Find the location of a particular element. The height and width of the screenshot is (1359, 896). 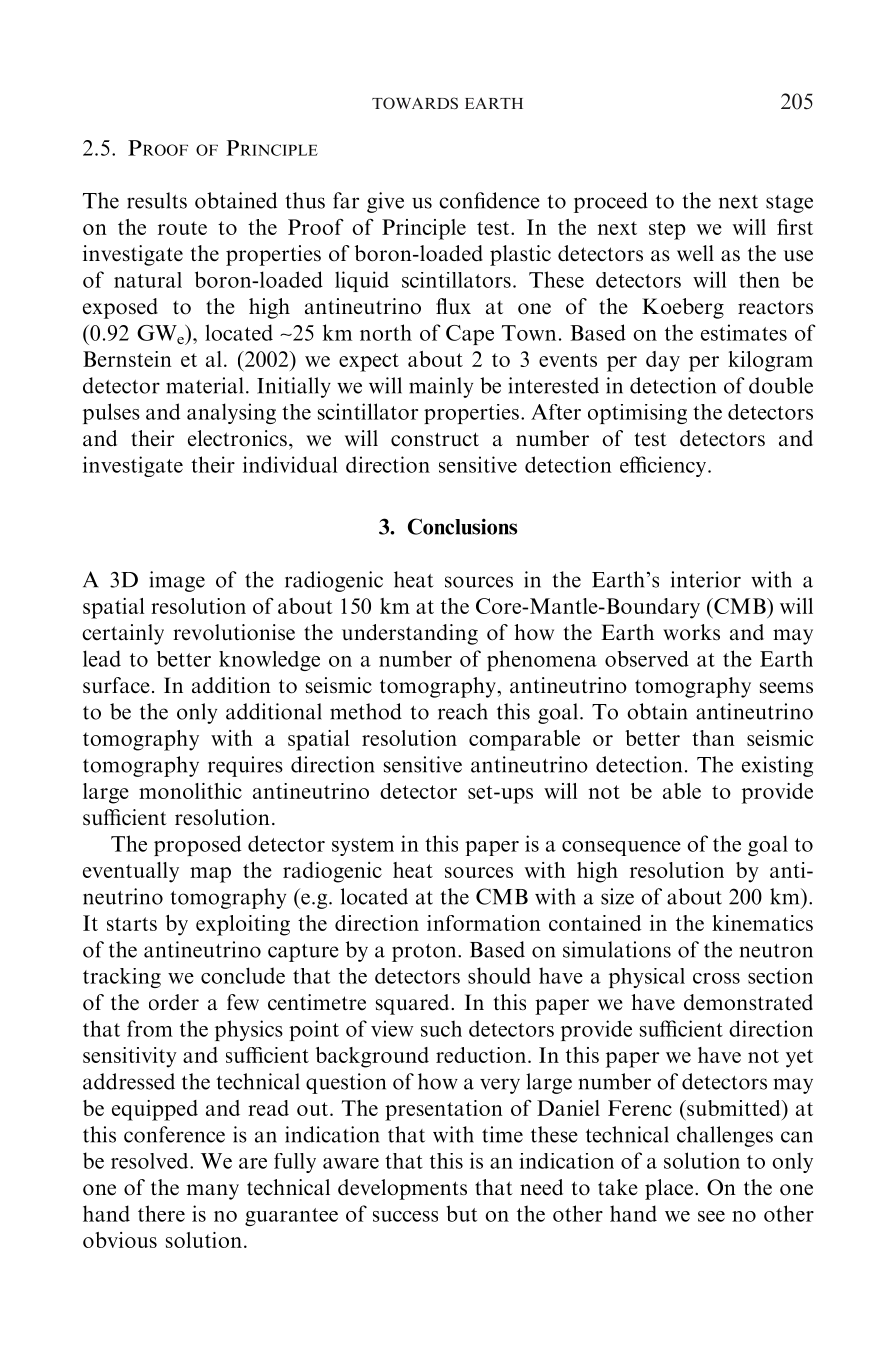

results is located at coordinates (157, 200).
